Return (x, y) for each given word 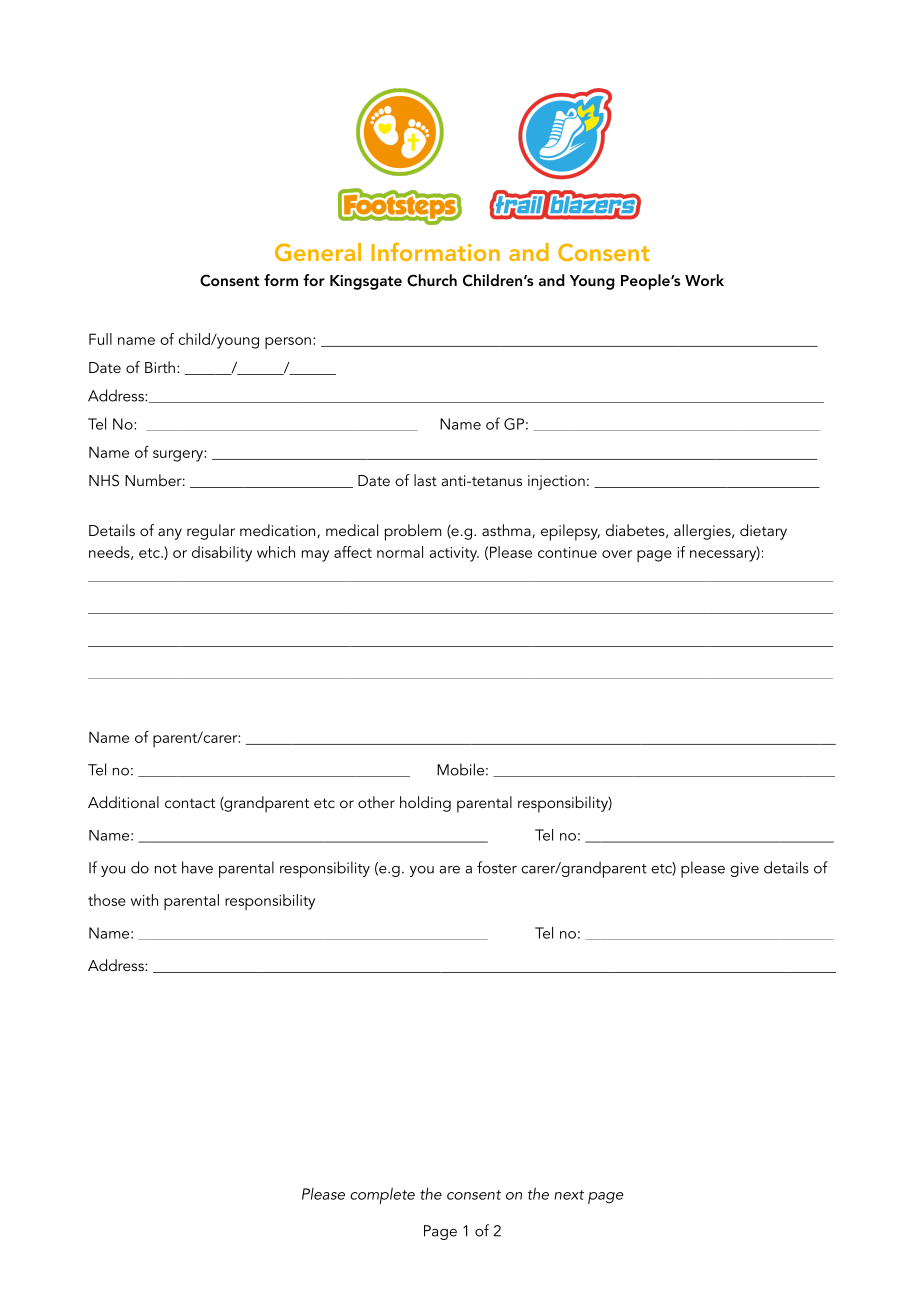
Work (704, 280)
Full (100, 339)
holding (425, 804)
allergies (703, 532)
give (744, 869)
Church (432, 280)
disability (222, 554)
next (569, 1195)
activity (454, 554)
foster (497, 867)
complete (382, 1196)
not (166, 869)
